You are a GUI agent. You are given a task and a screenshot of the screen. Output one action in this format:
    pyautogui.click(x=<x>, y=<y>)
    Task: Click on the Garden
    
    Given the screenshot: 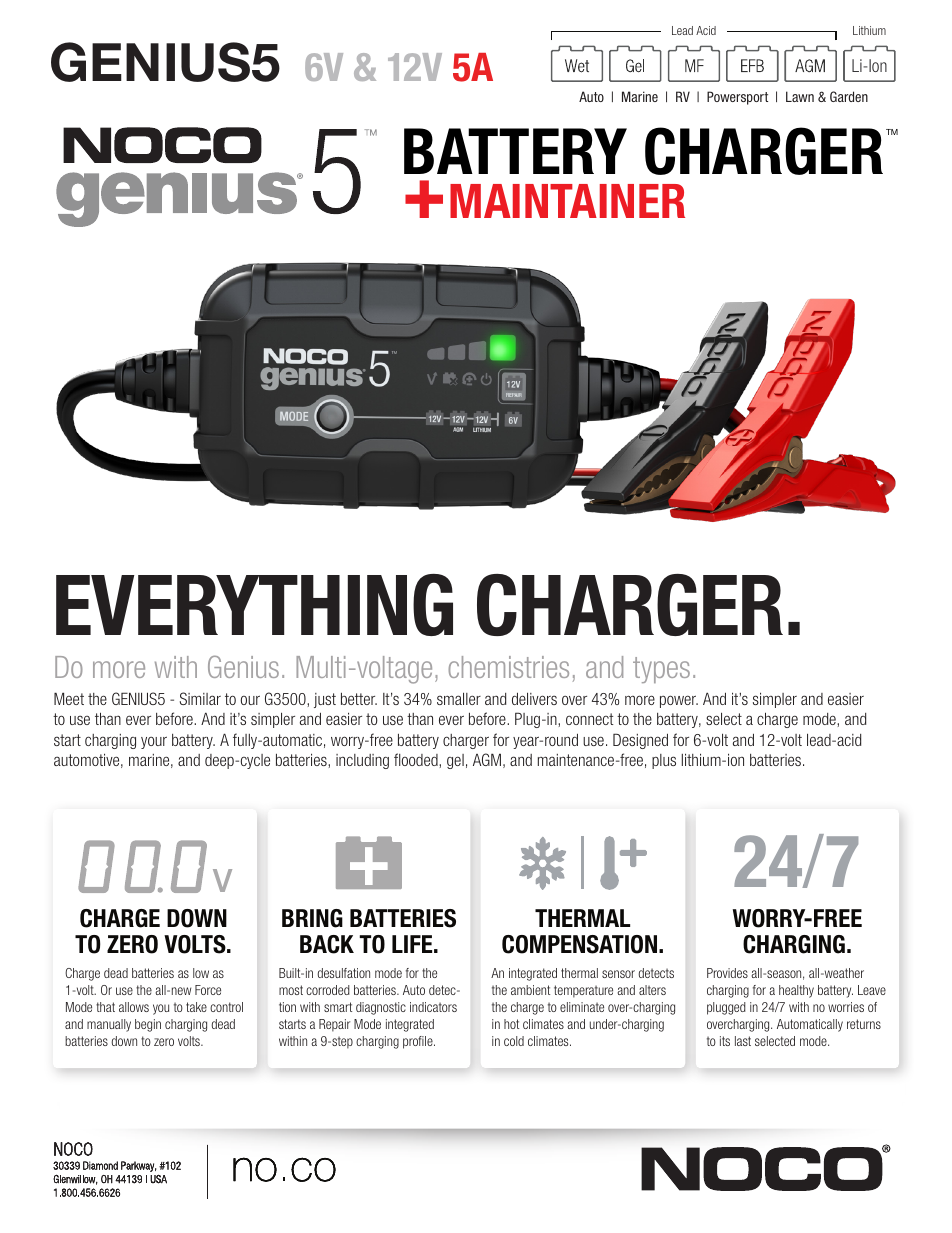 What is the action you would take?
    pyautogui.click(x=849, y=96)
